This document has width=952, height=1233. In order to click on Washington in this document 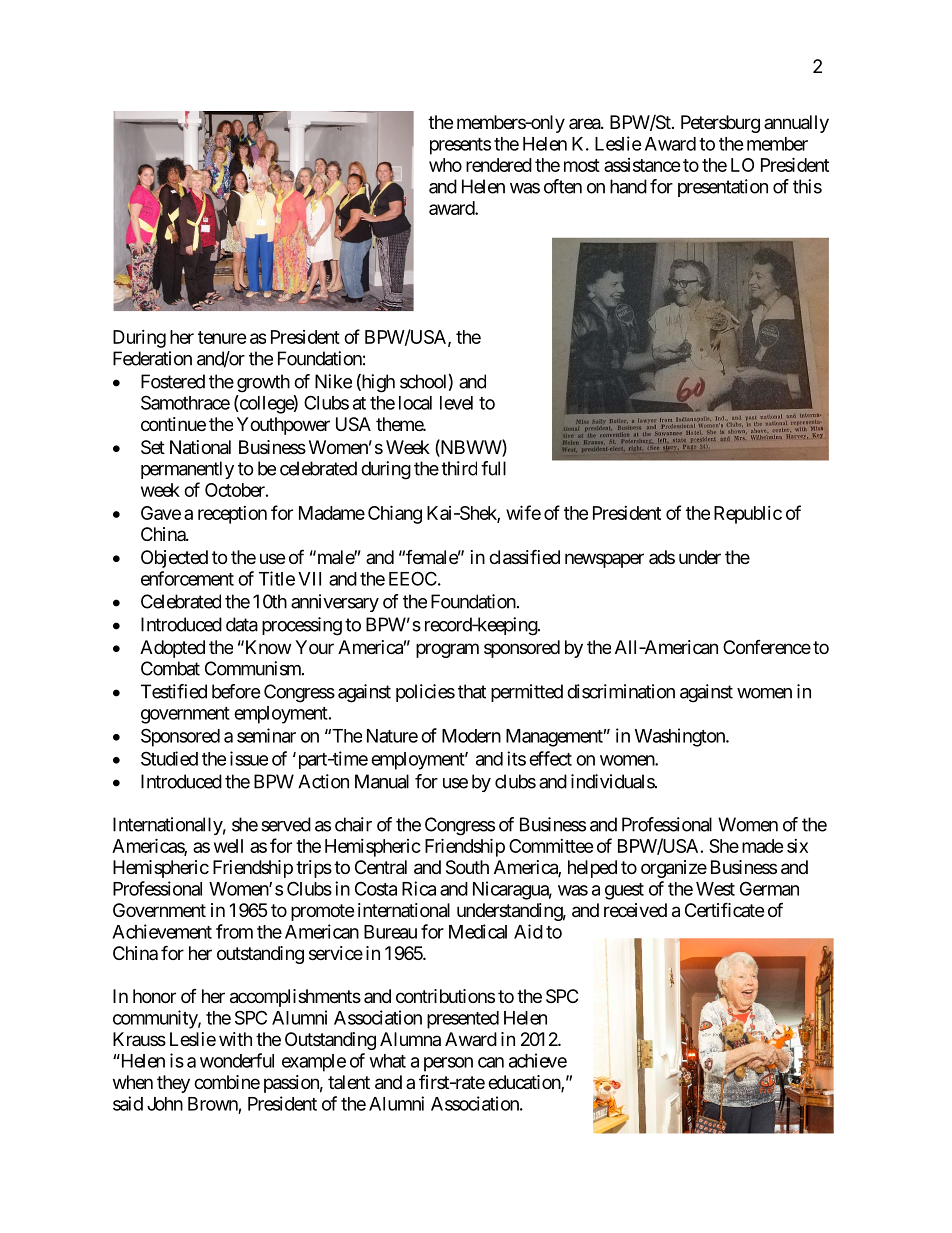, I will do `click(681, 737)`.
